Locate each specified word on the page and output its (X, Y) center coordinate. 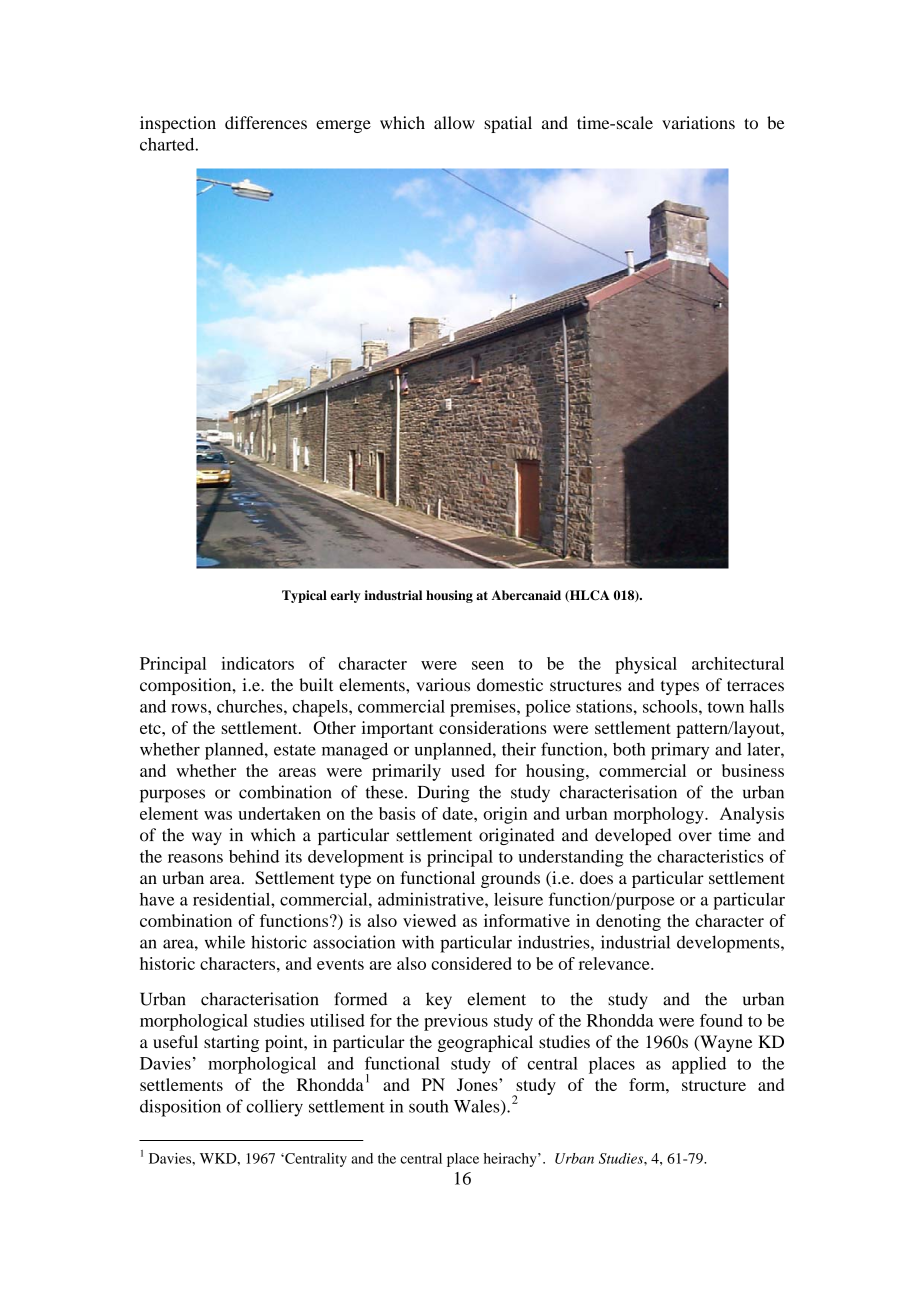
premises (484, 708)
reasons (195, 858)
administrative (432, 899)
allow (454, 122)
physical (646, 665)
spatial (508, 124)
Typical (304, 596)
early (345, 596)
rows (190, 708)
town (726, 707)
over (695, 837)
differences (266, 122)
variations (698, 122)
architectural (738, 663)
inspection (178, 124)
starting (231, 1043)
